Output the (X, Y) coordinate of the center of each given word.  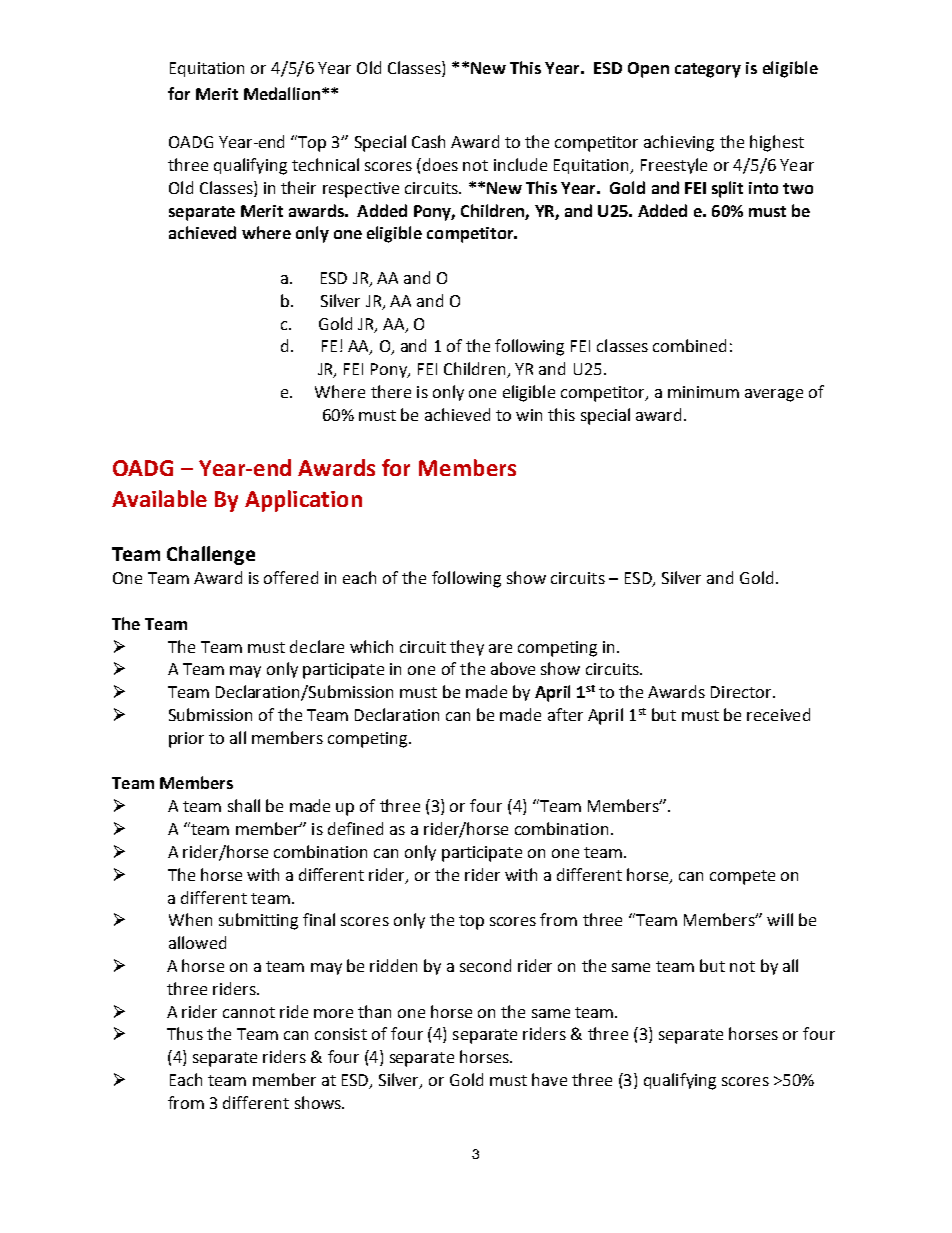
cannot (249, 1012)
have (549, 1079)
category (708, 70)
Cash (428, 141)
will (780, 919)
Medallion (283, 93)
